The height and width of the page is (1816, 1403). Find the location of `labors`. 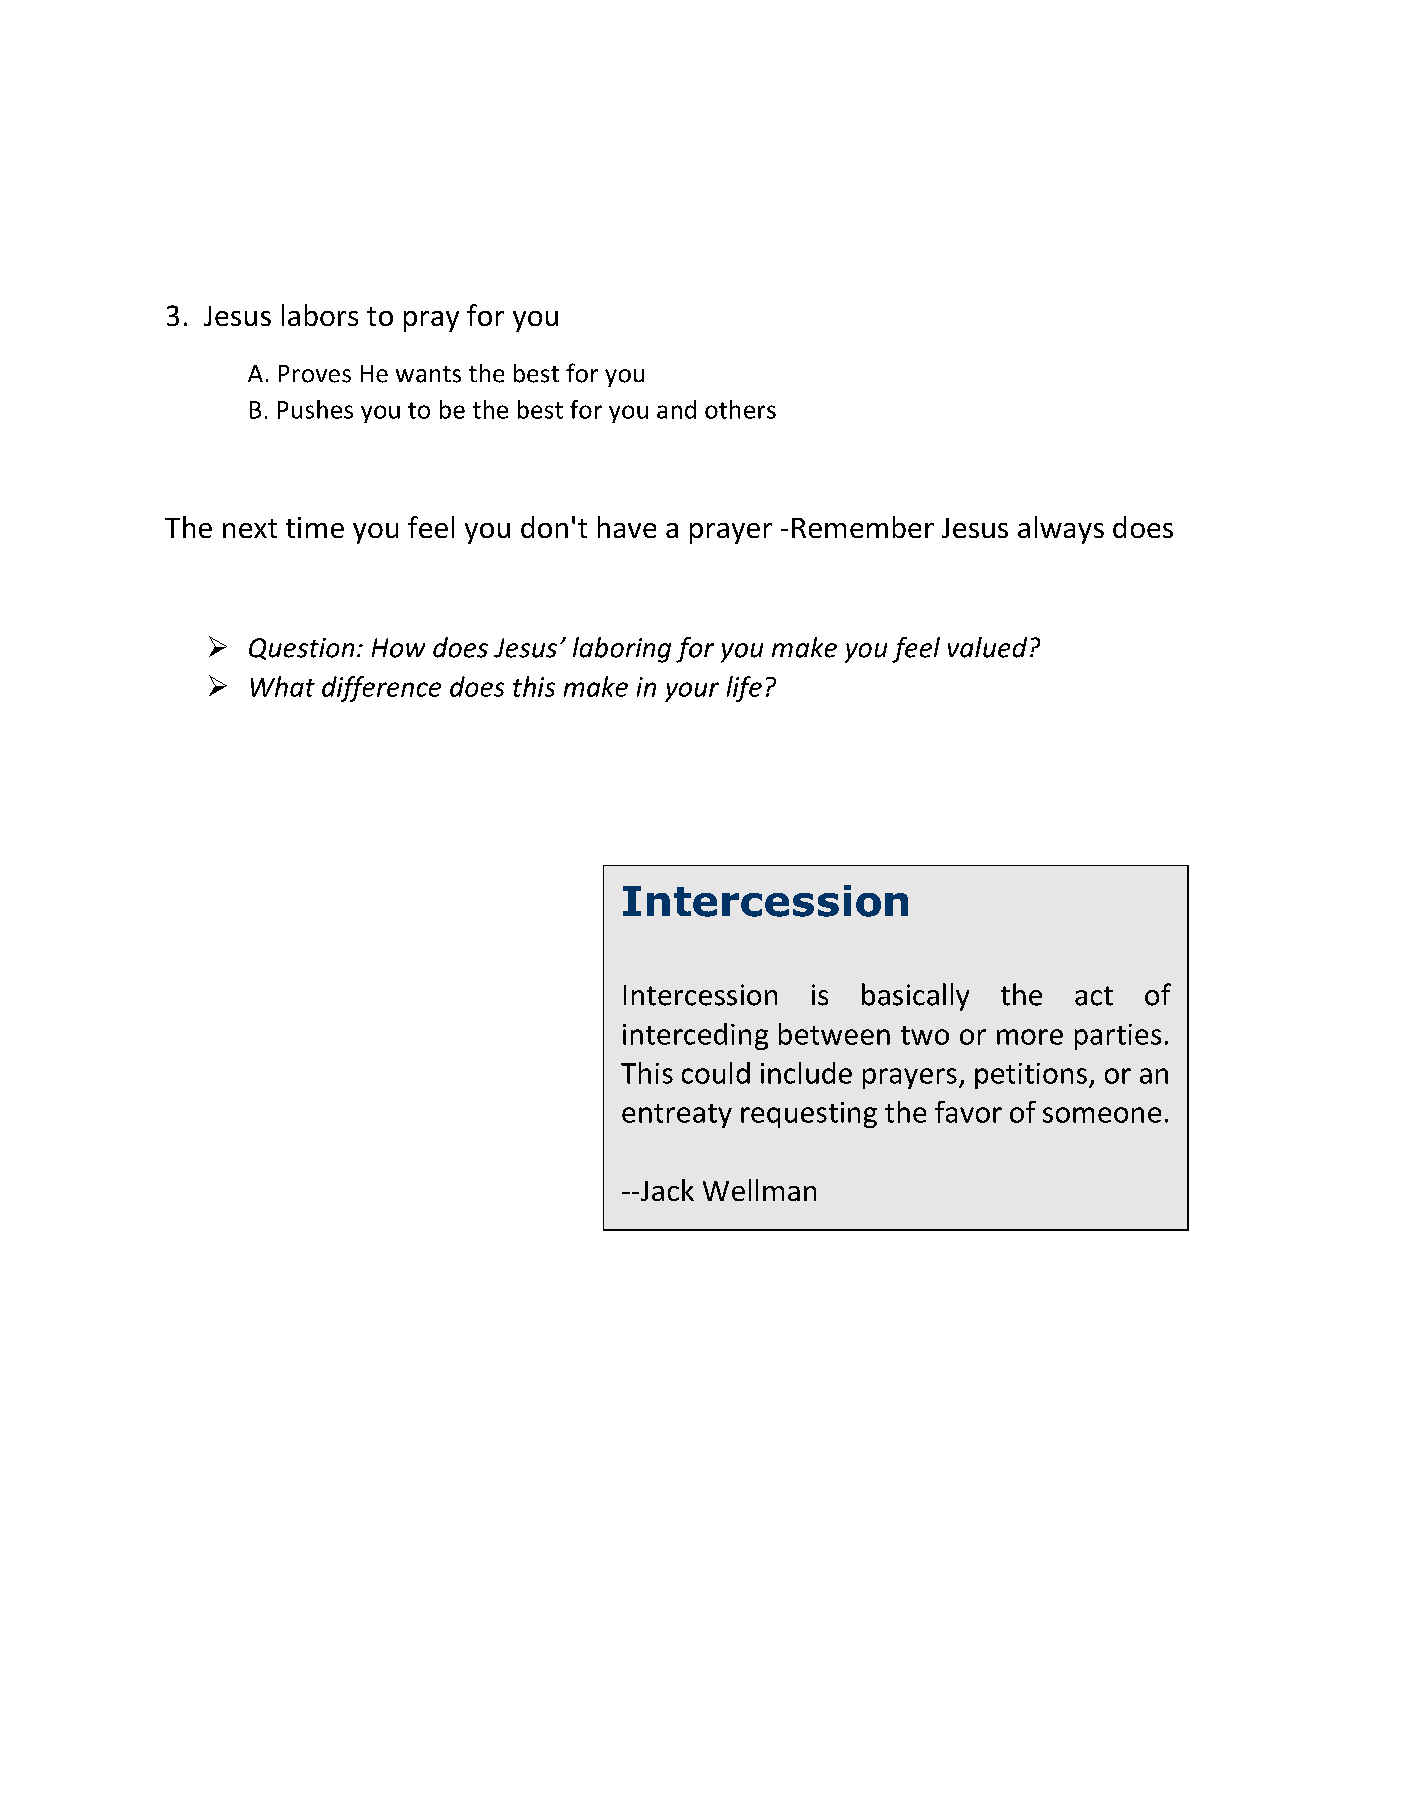

labors is located at coordinates (320, 315).
